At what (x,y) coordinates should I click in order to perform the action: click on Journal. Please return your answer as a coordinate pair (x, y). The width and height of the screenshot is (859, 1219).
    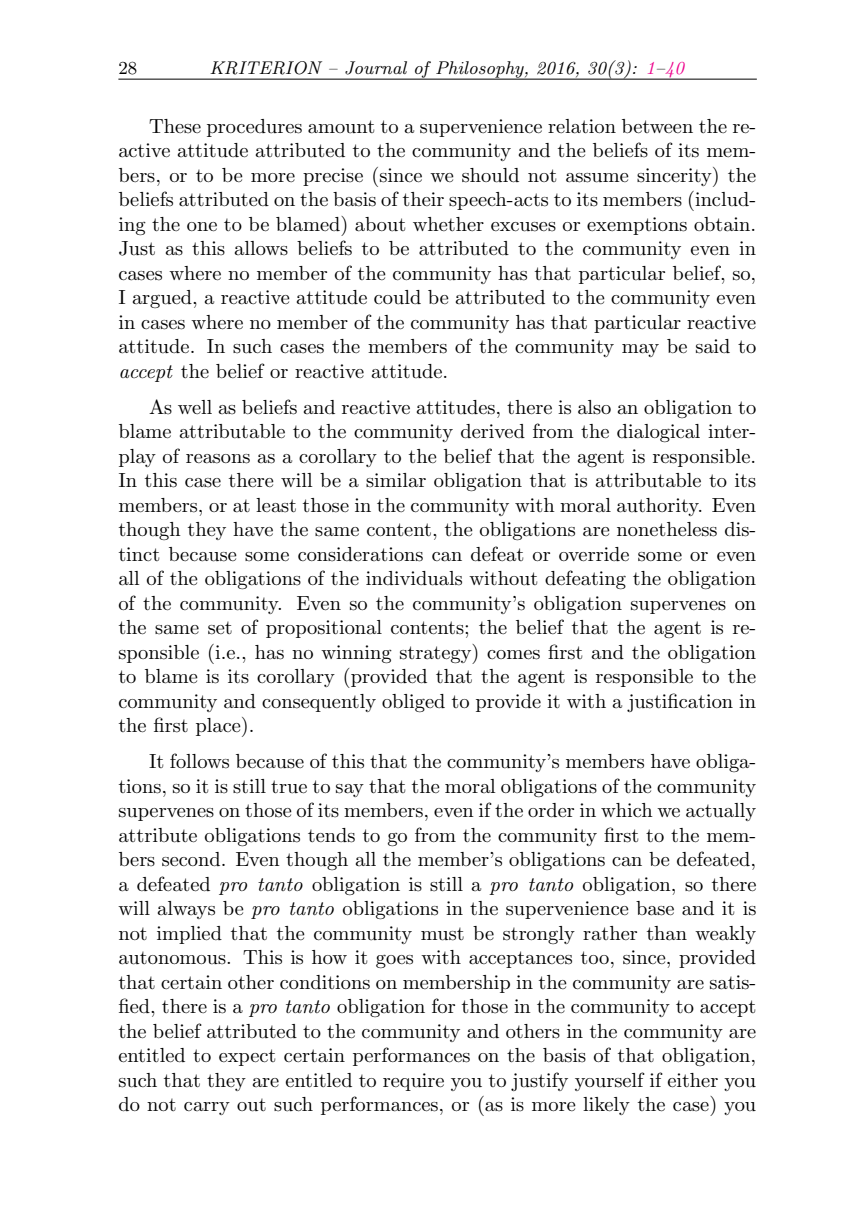
    Looking at the image, I should click on (376, 68).
